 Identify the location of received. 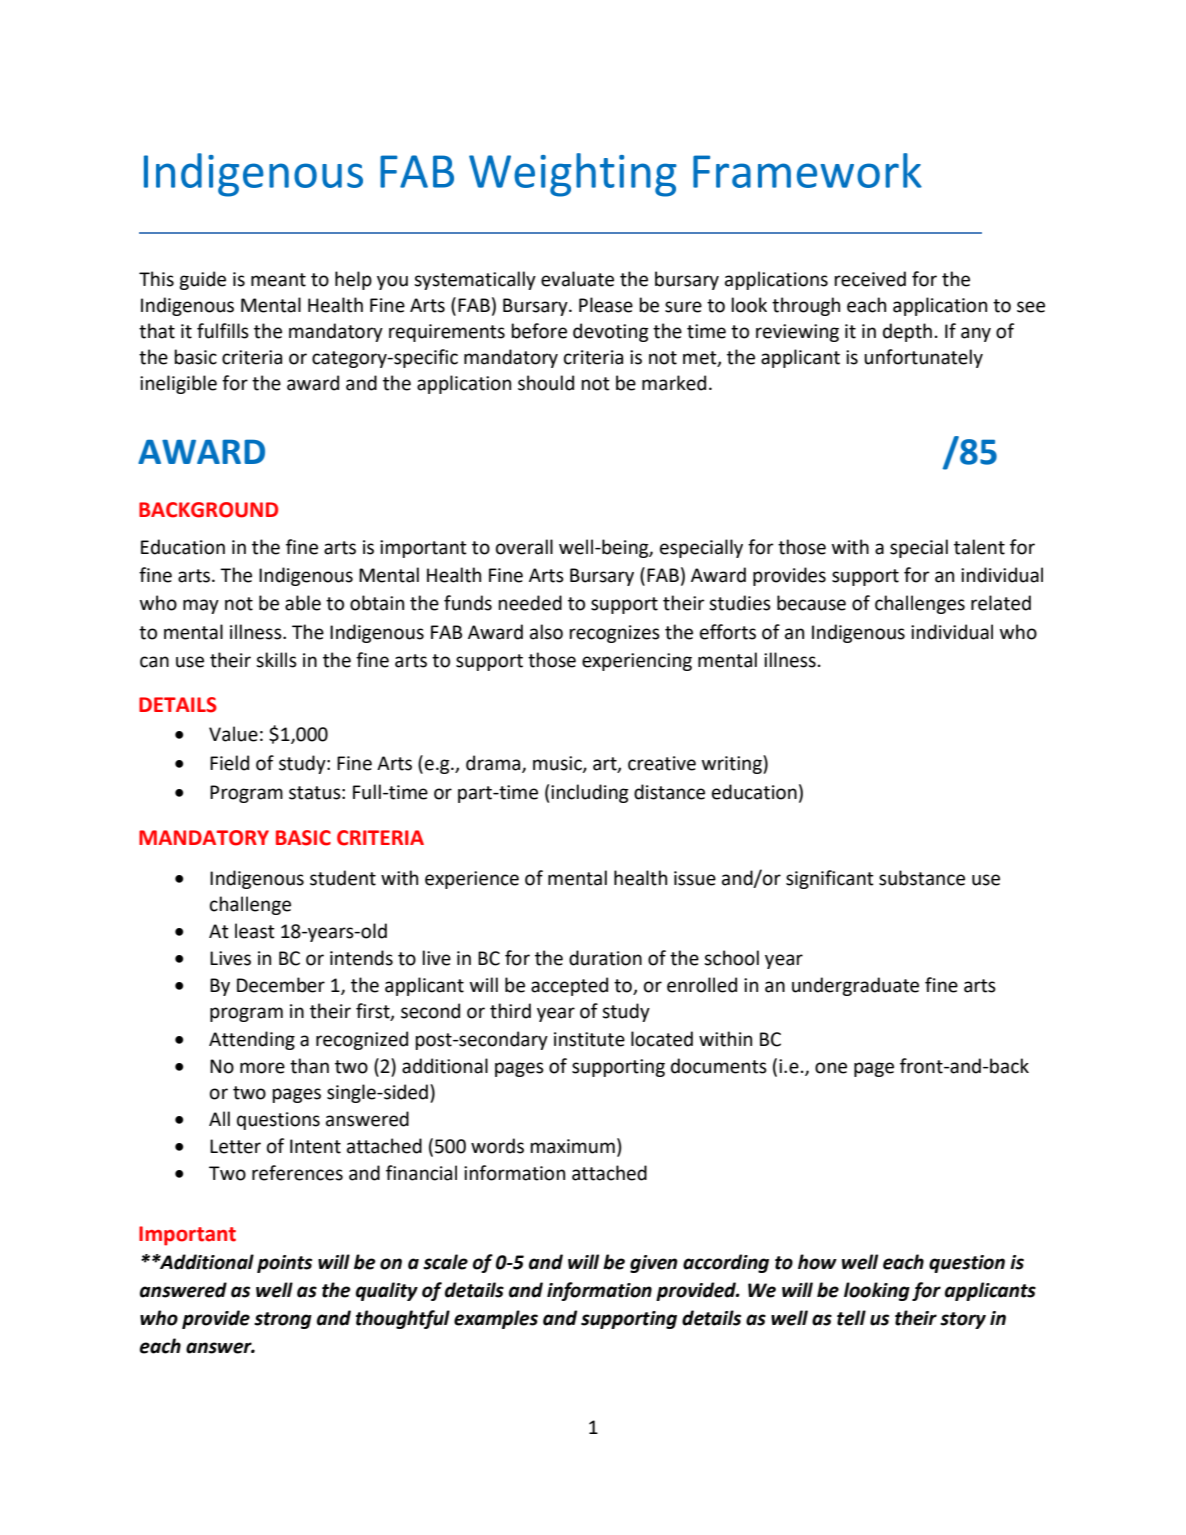
(870, 279).
